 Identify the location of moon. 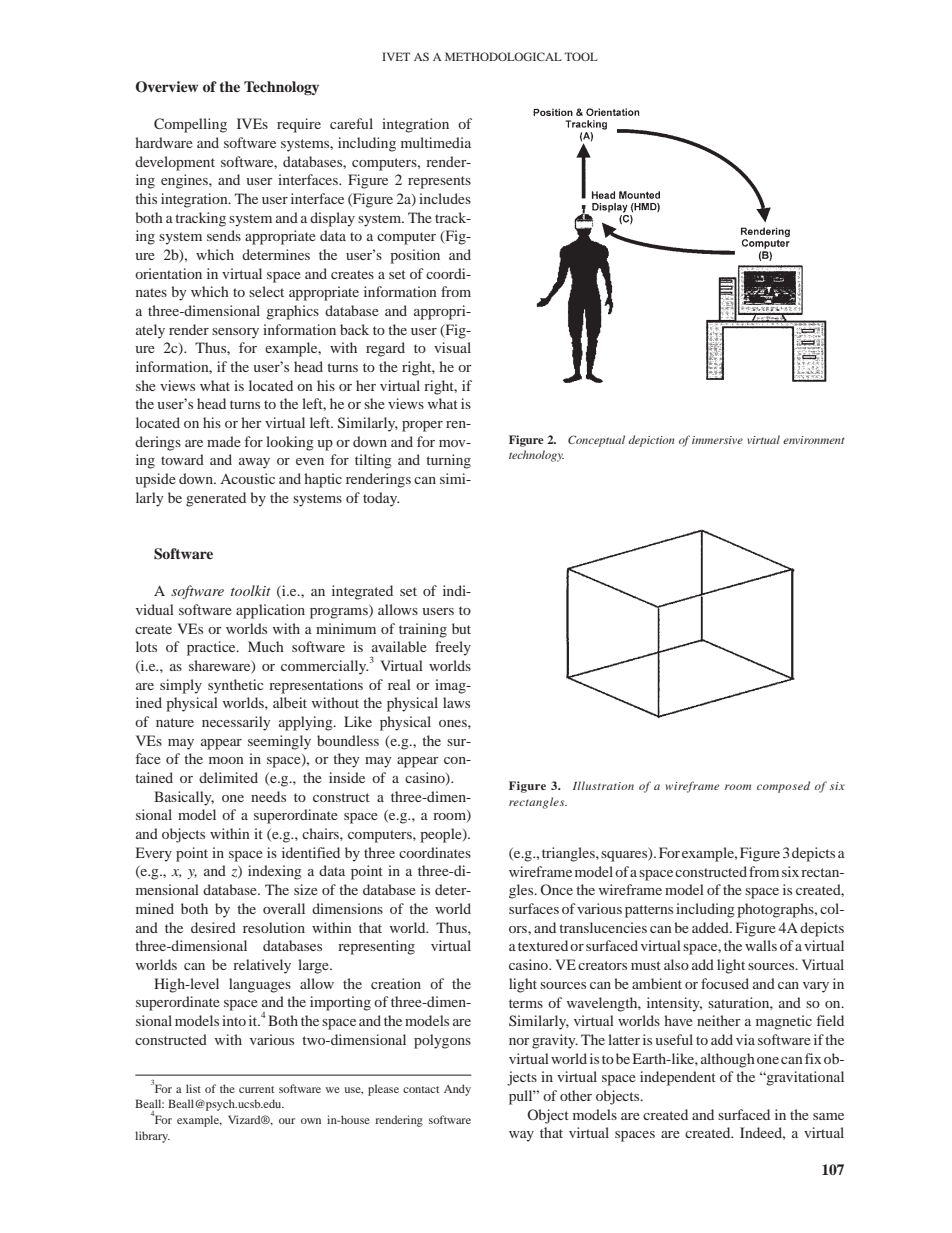
(226, 760).
